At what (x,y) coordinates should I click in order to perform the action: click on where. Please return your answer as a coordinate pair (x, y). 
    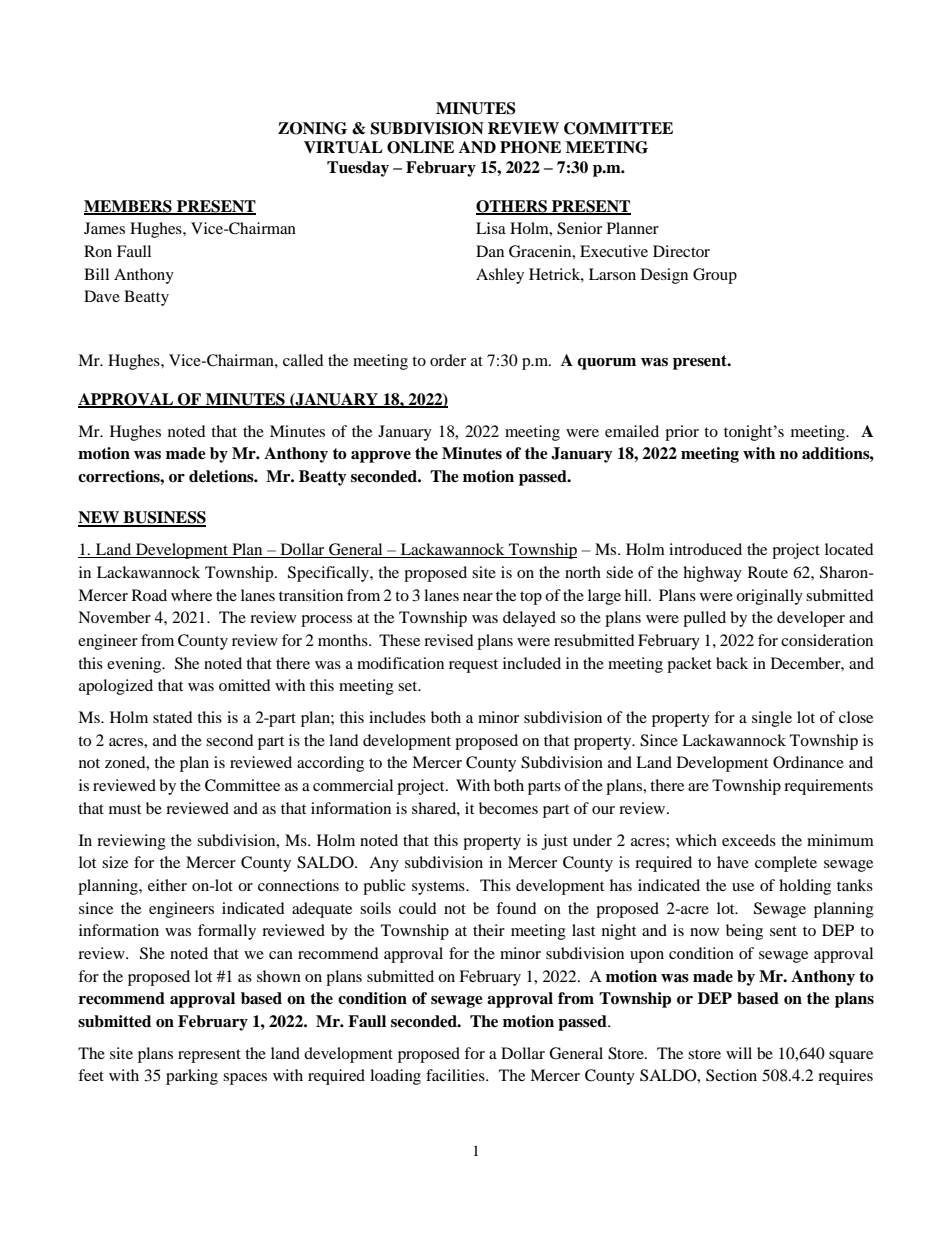
    Looking at the image, I should click on (191, 595).
